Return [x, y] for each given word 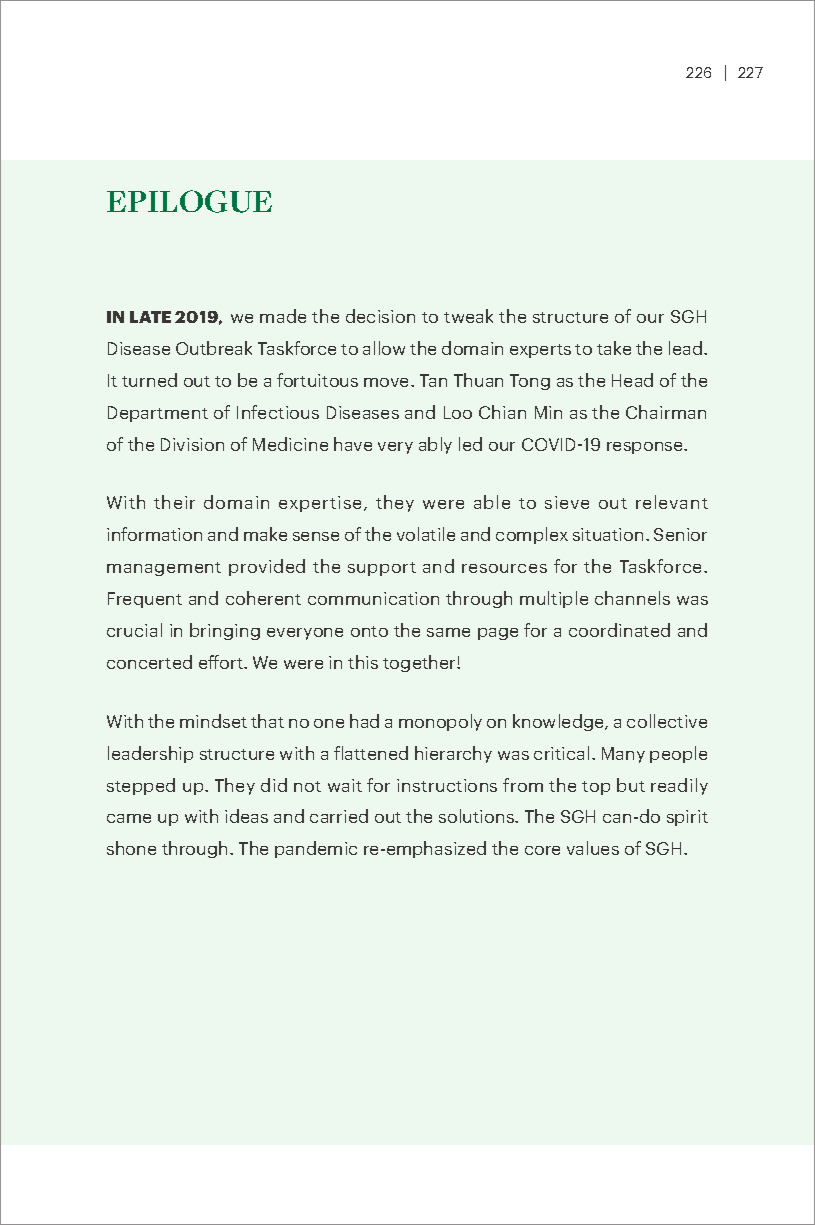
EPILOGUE [189, 201]
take [614, 348]
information [154, 534]
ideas [246, 816]
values [593, 848]
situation [608, 534]
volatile [426, 534]
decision [380, 316]
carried [339, 816]
